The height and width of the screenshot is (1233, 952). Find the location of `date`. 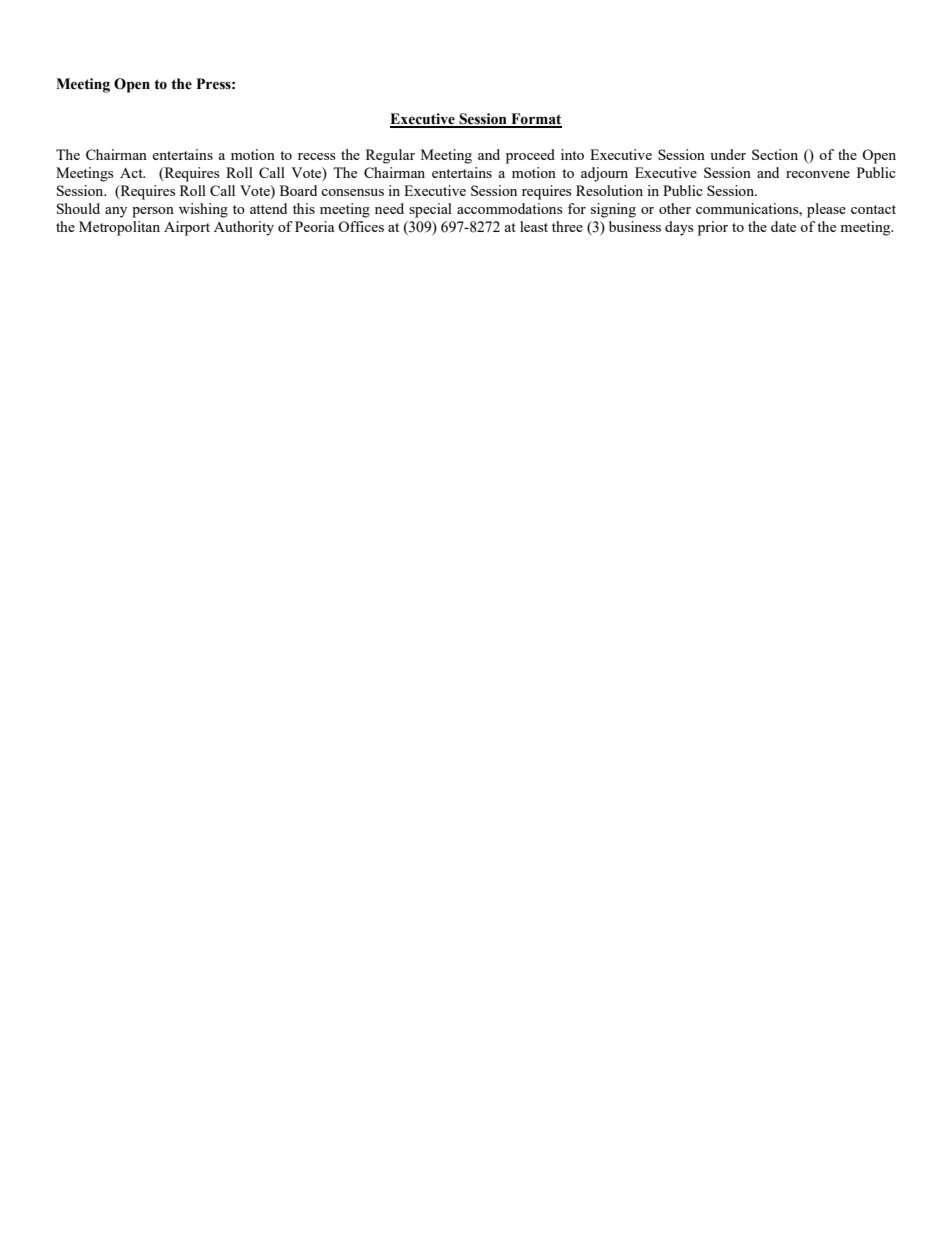

date is located at coordinates (783, 226).
